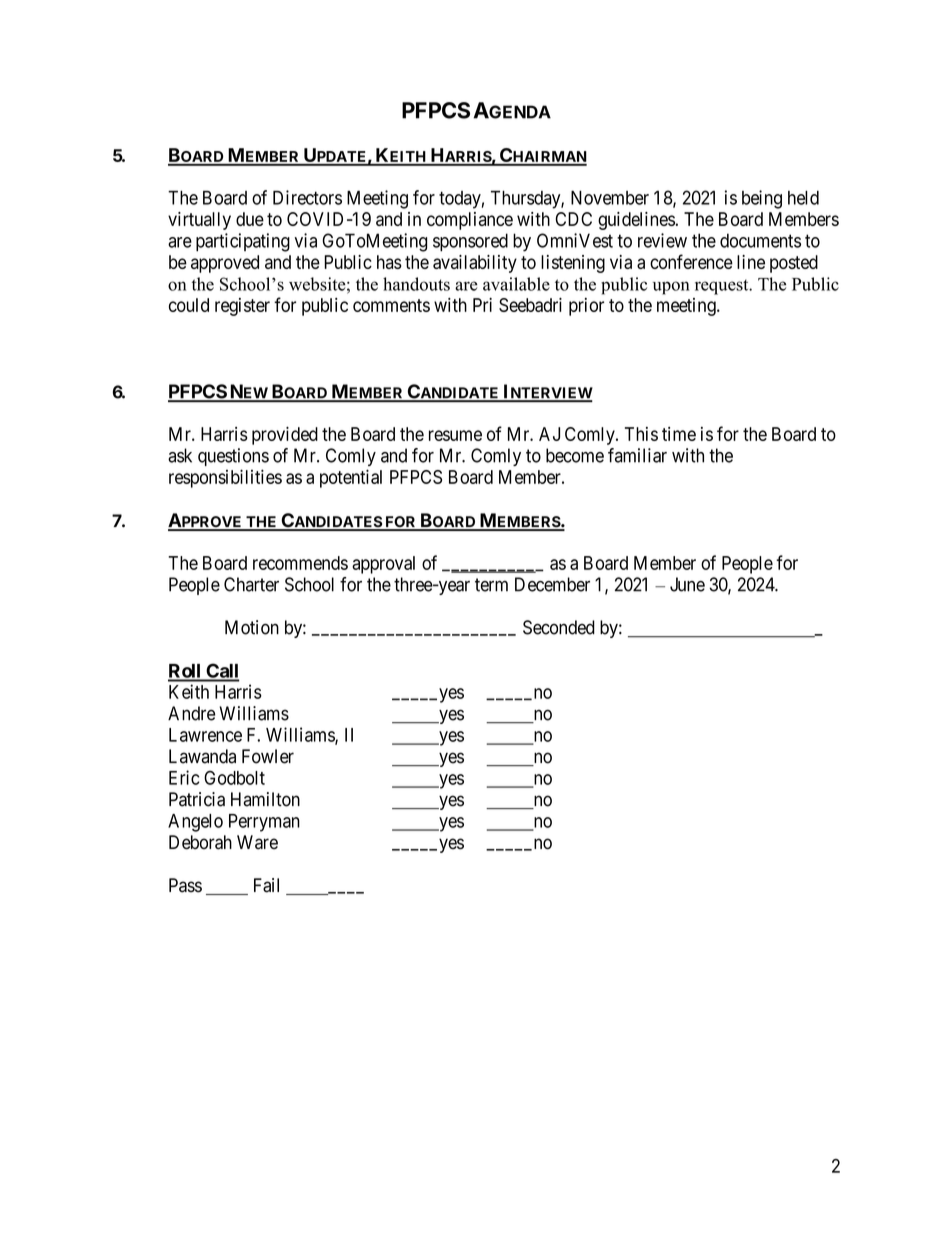 The image size is (952, 1233). Describe the element at coordinates (491, 585) in the screenshot. I see `term` at that location.
